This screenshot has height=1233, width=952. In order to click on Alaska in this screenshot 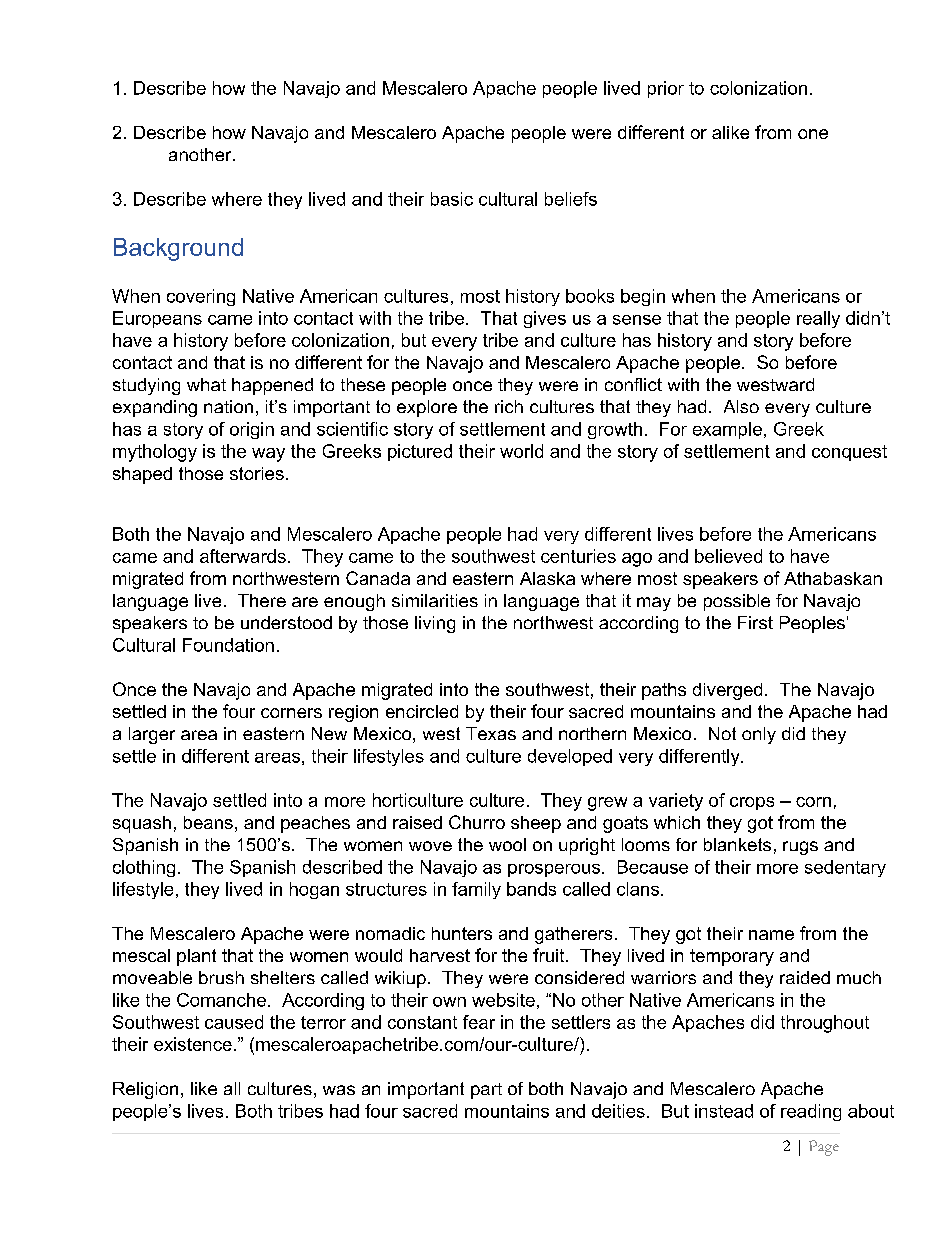, I will do `click(547, 578)`.
